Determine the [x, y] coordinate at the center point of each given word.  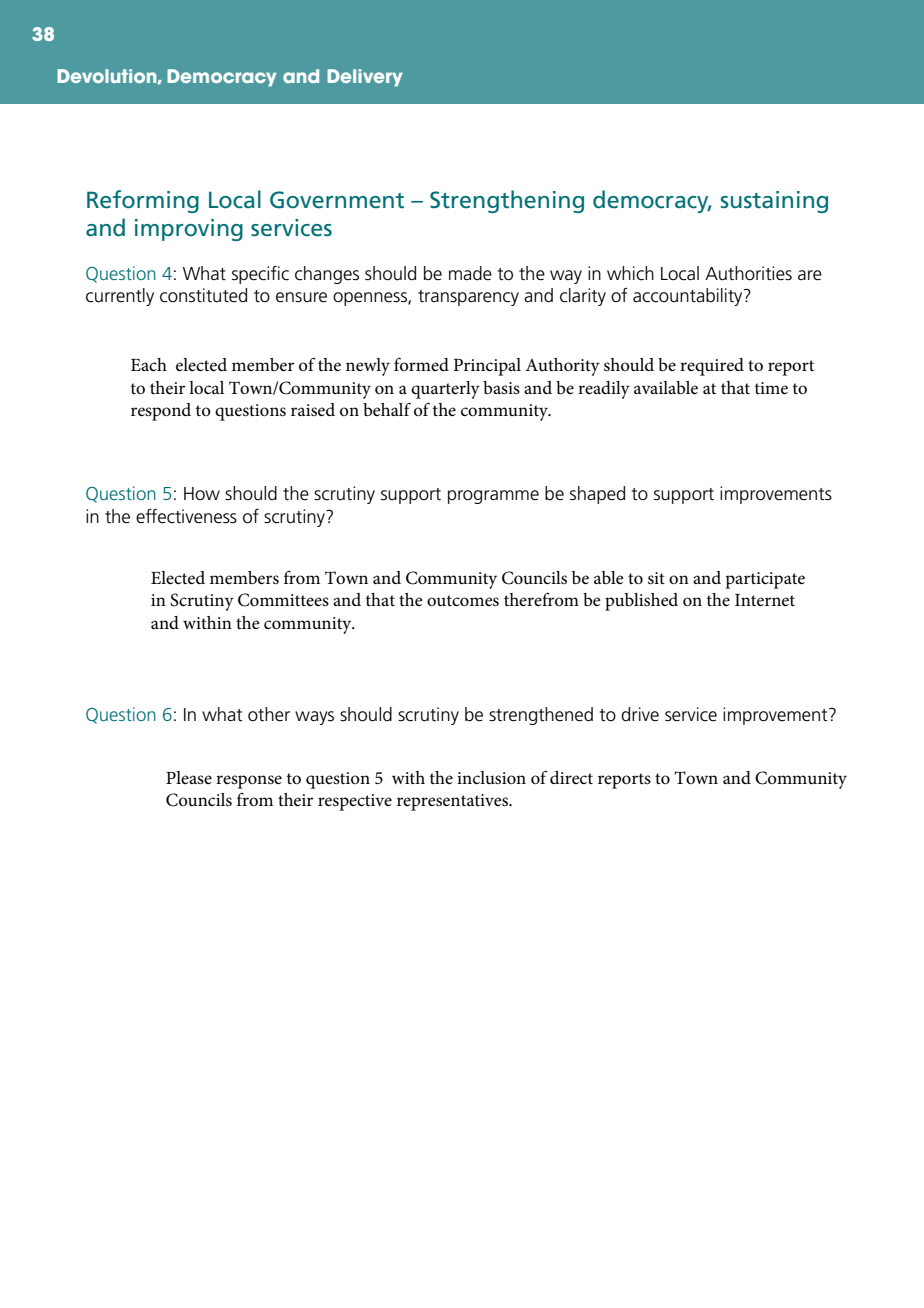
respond [161, 412]
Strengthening [507, 201]
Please [189, 777]
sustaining [774, 202]
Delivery [365, 78]
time [771, 388]
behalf [387, 409]
